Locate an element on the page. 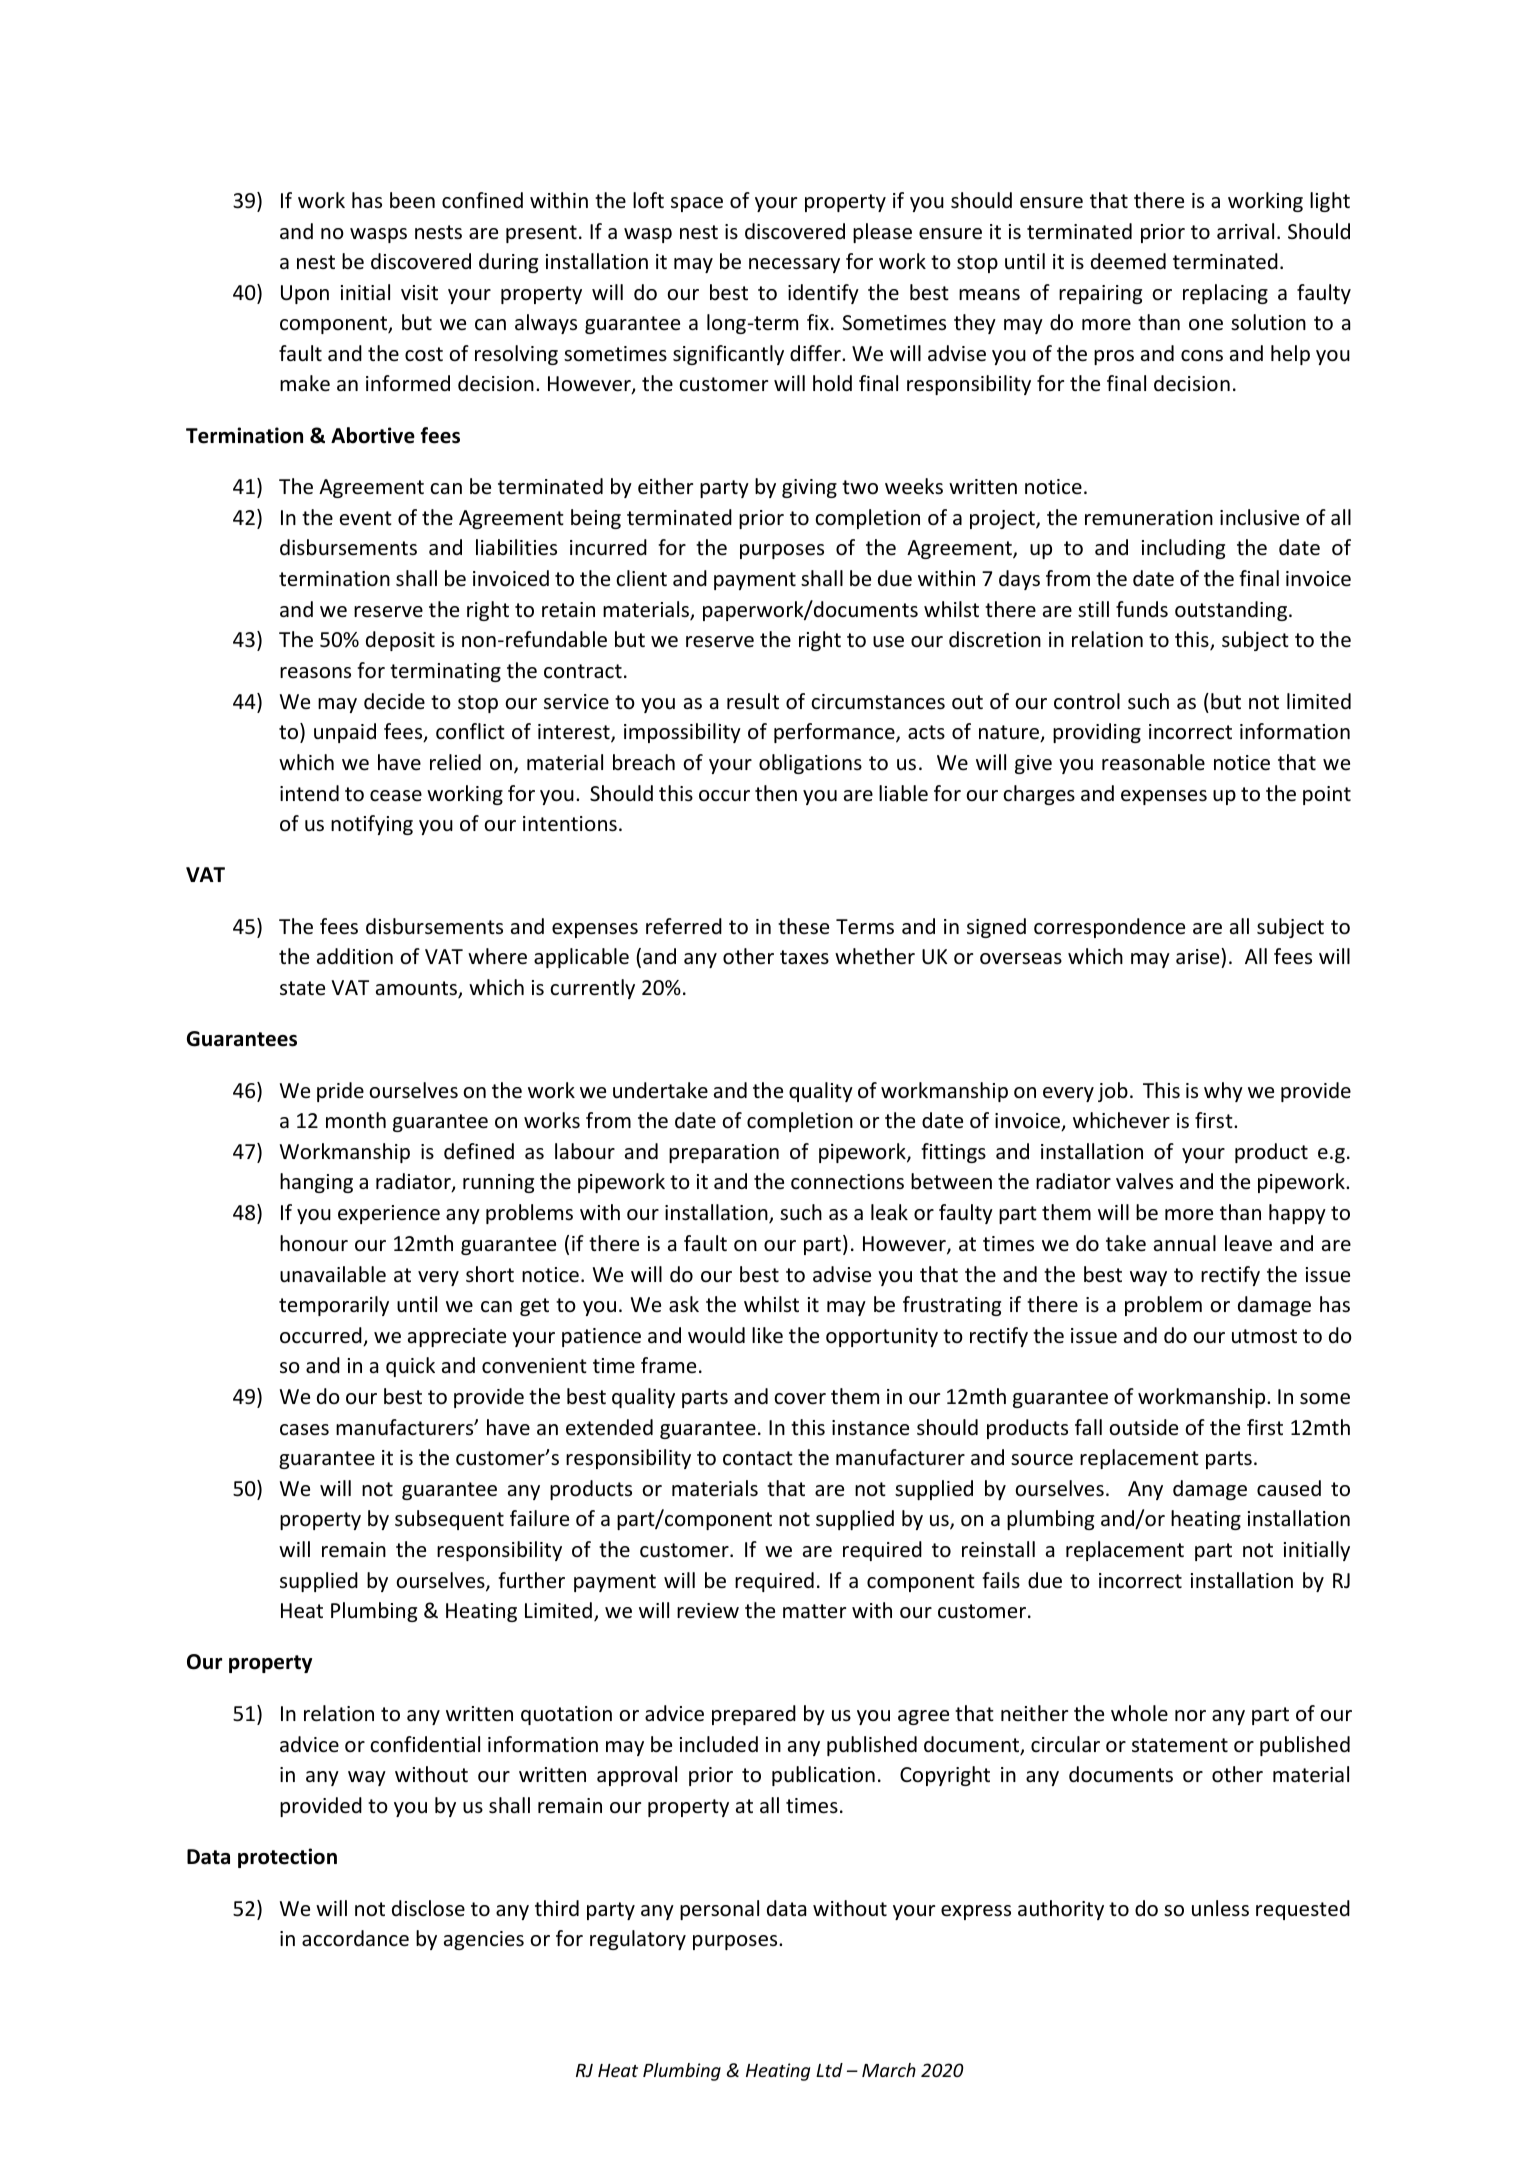 The image size is (1538, 2175). performance is located at coordinates (835, 733).
